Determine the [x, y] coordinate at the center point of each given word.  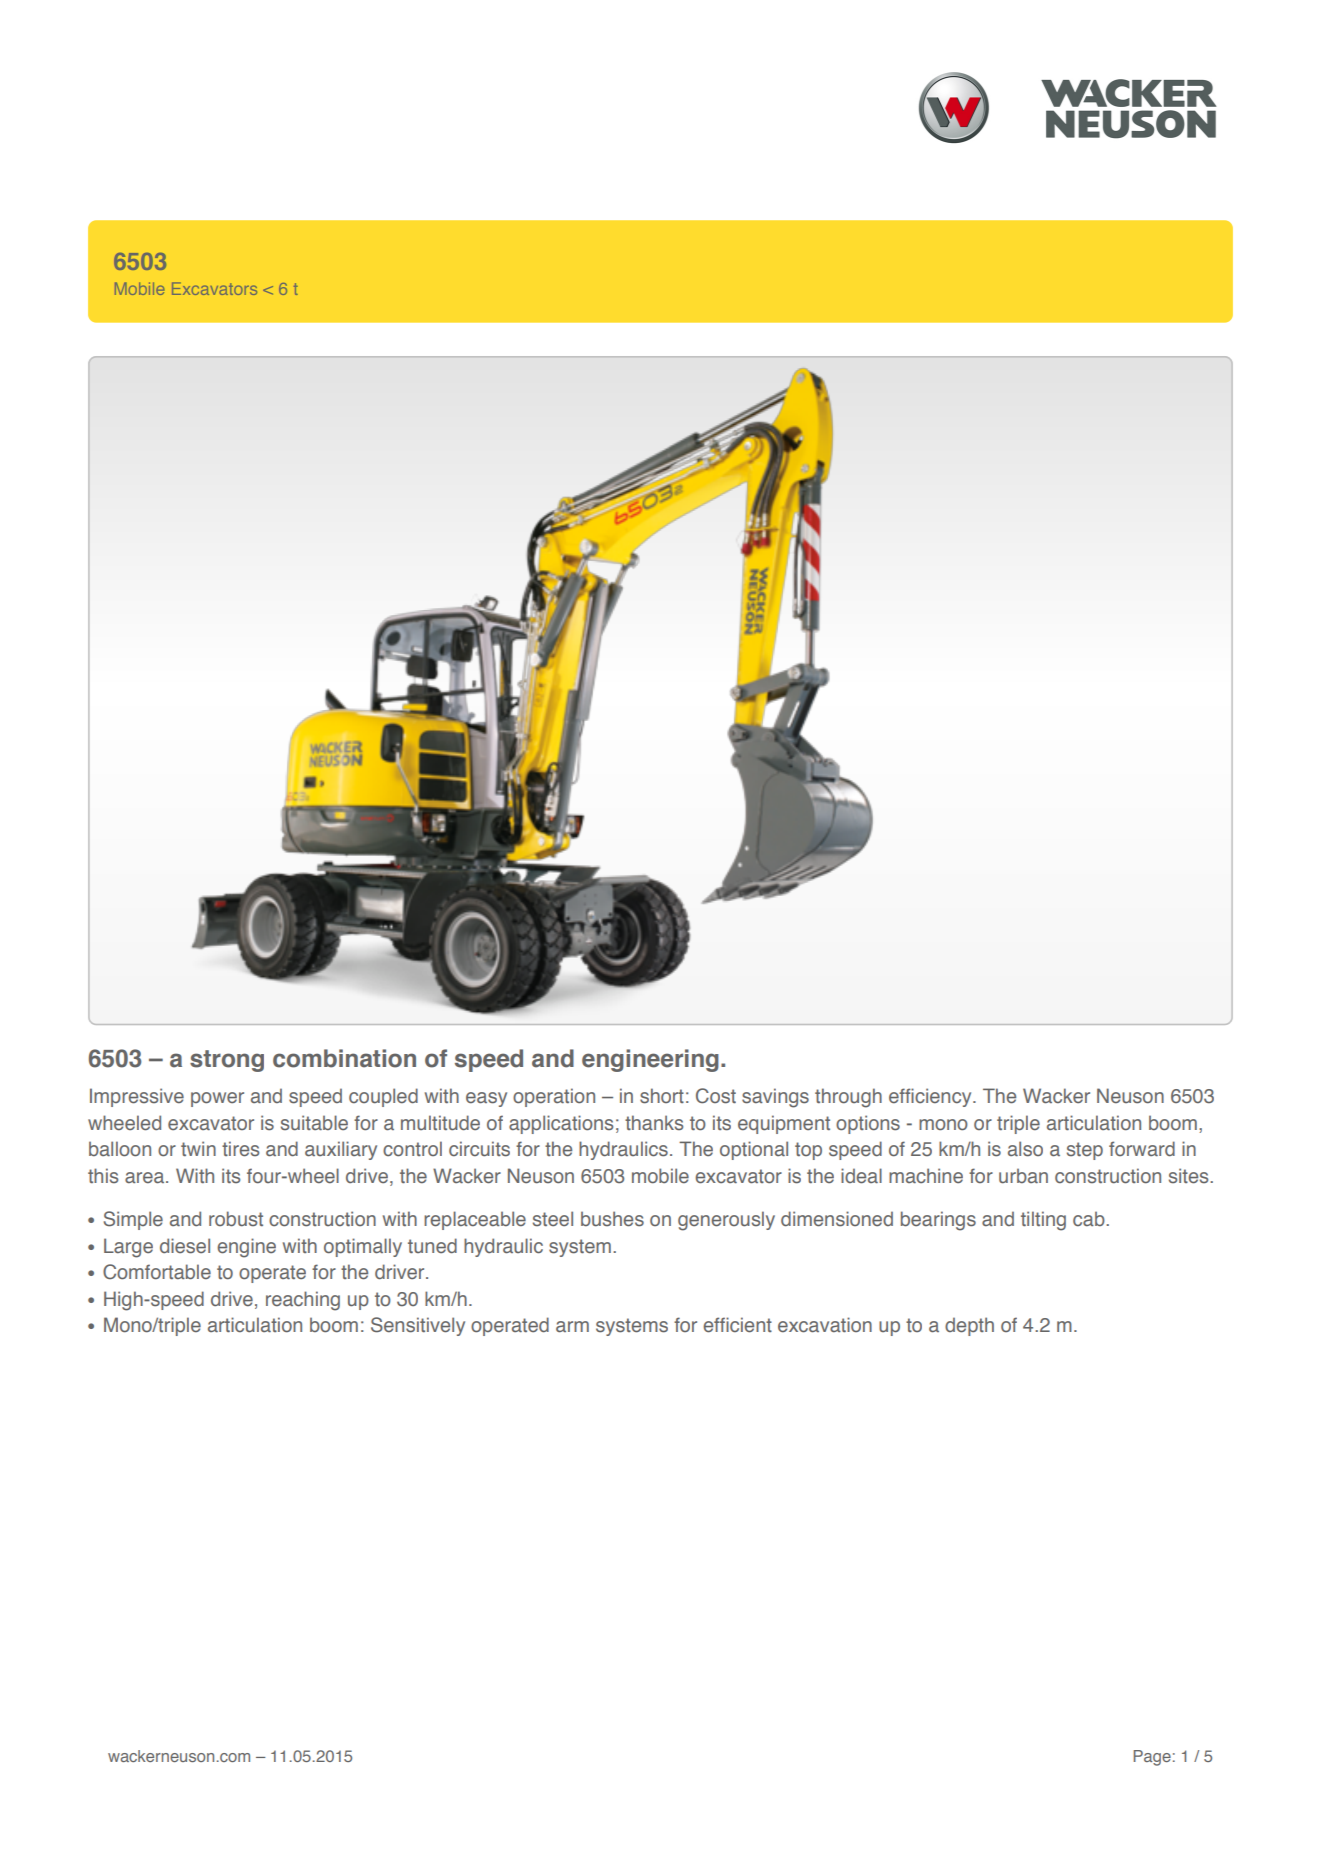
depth [969, 1326]
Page [1152, 1758]
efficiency [931, 1097]
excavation [825, 1325]
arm [572, 1327]
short [662, 1096]
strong [227, 1061]
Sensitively [418, 1326]
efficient [737, 1325]
